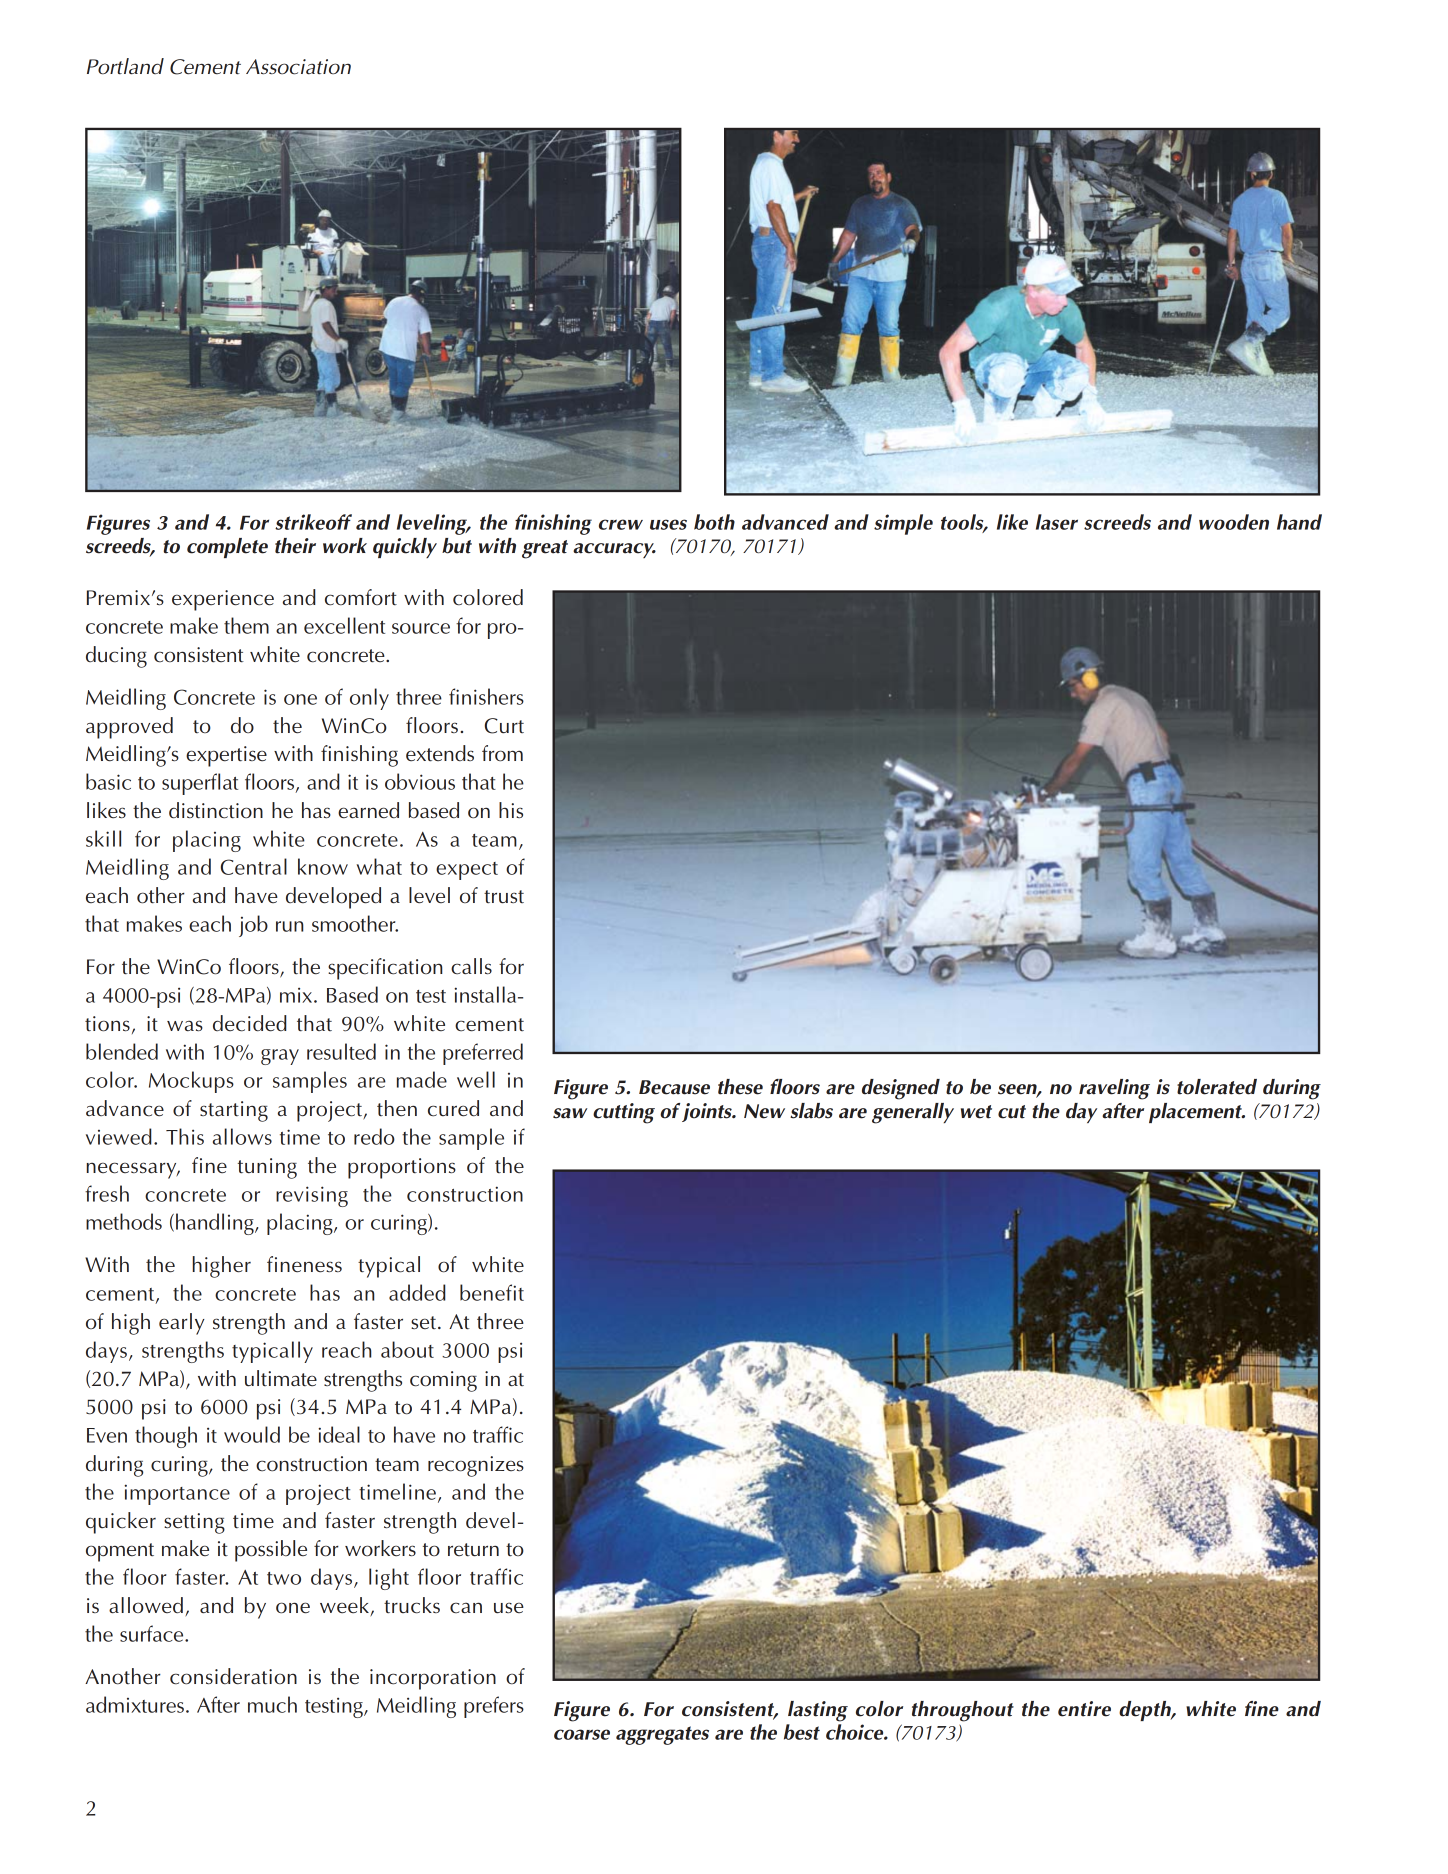  Describe the element at coordinates (1057, 522) in the page. I see `laser` at that location.
